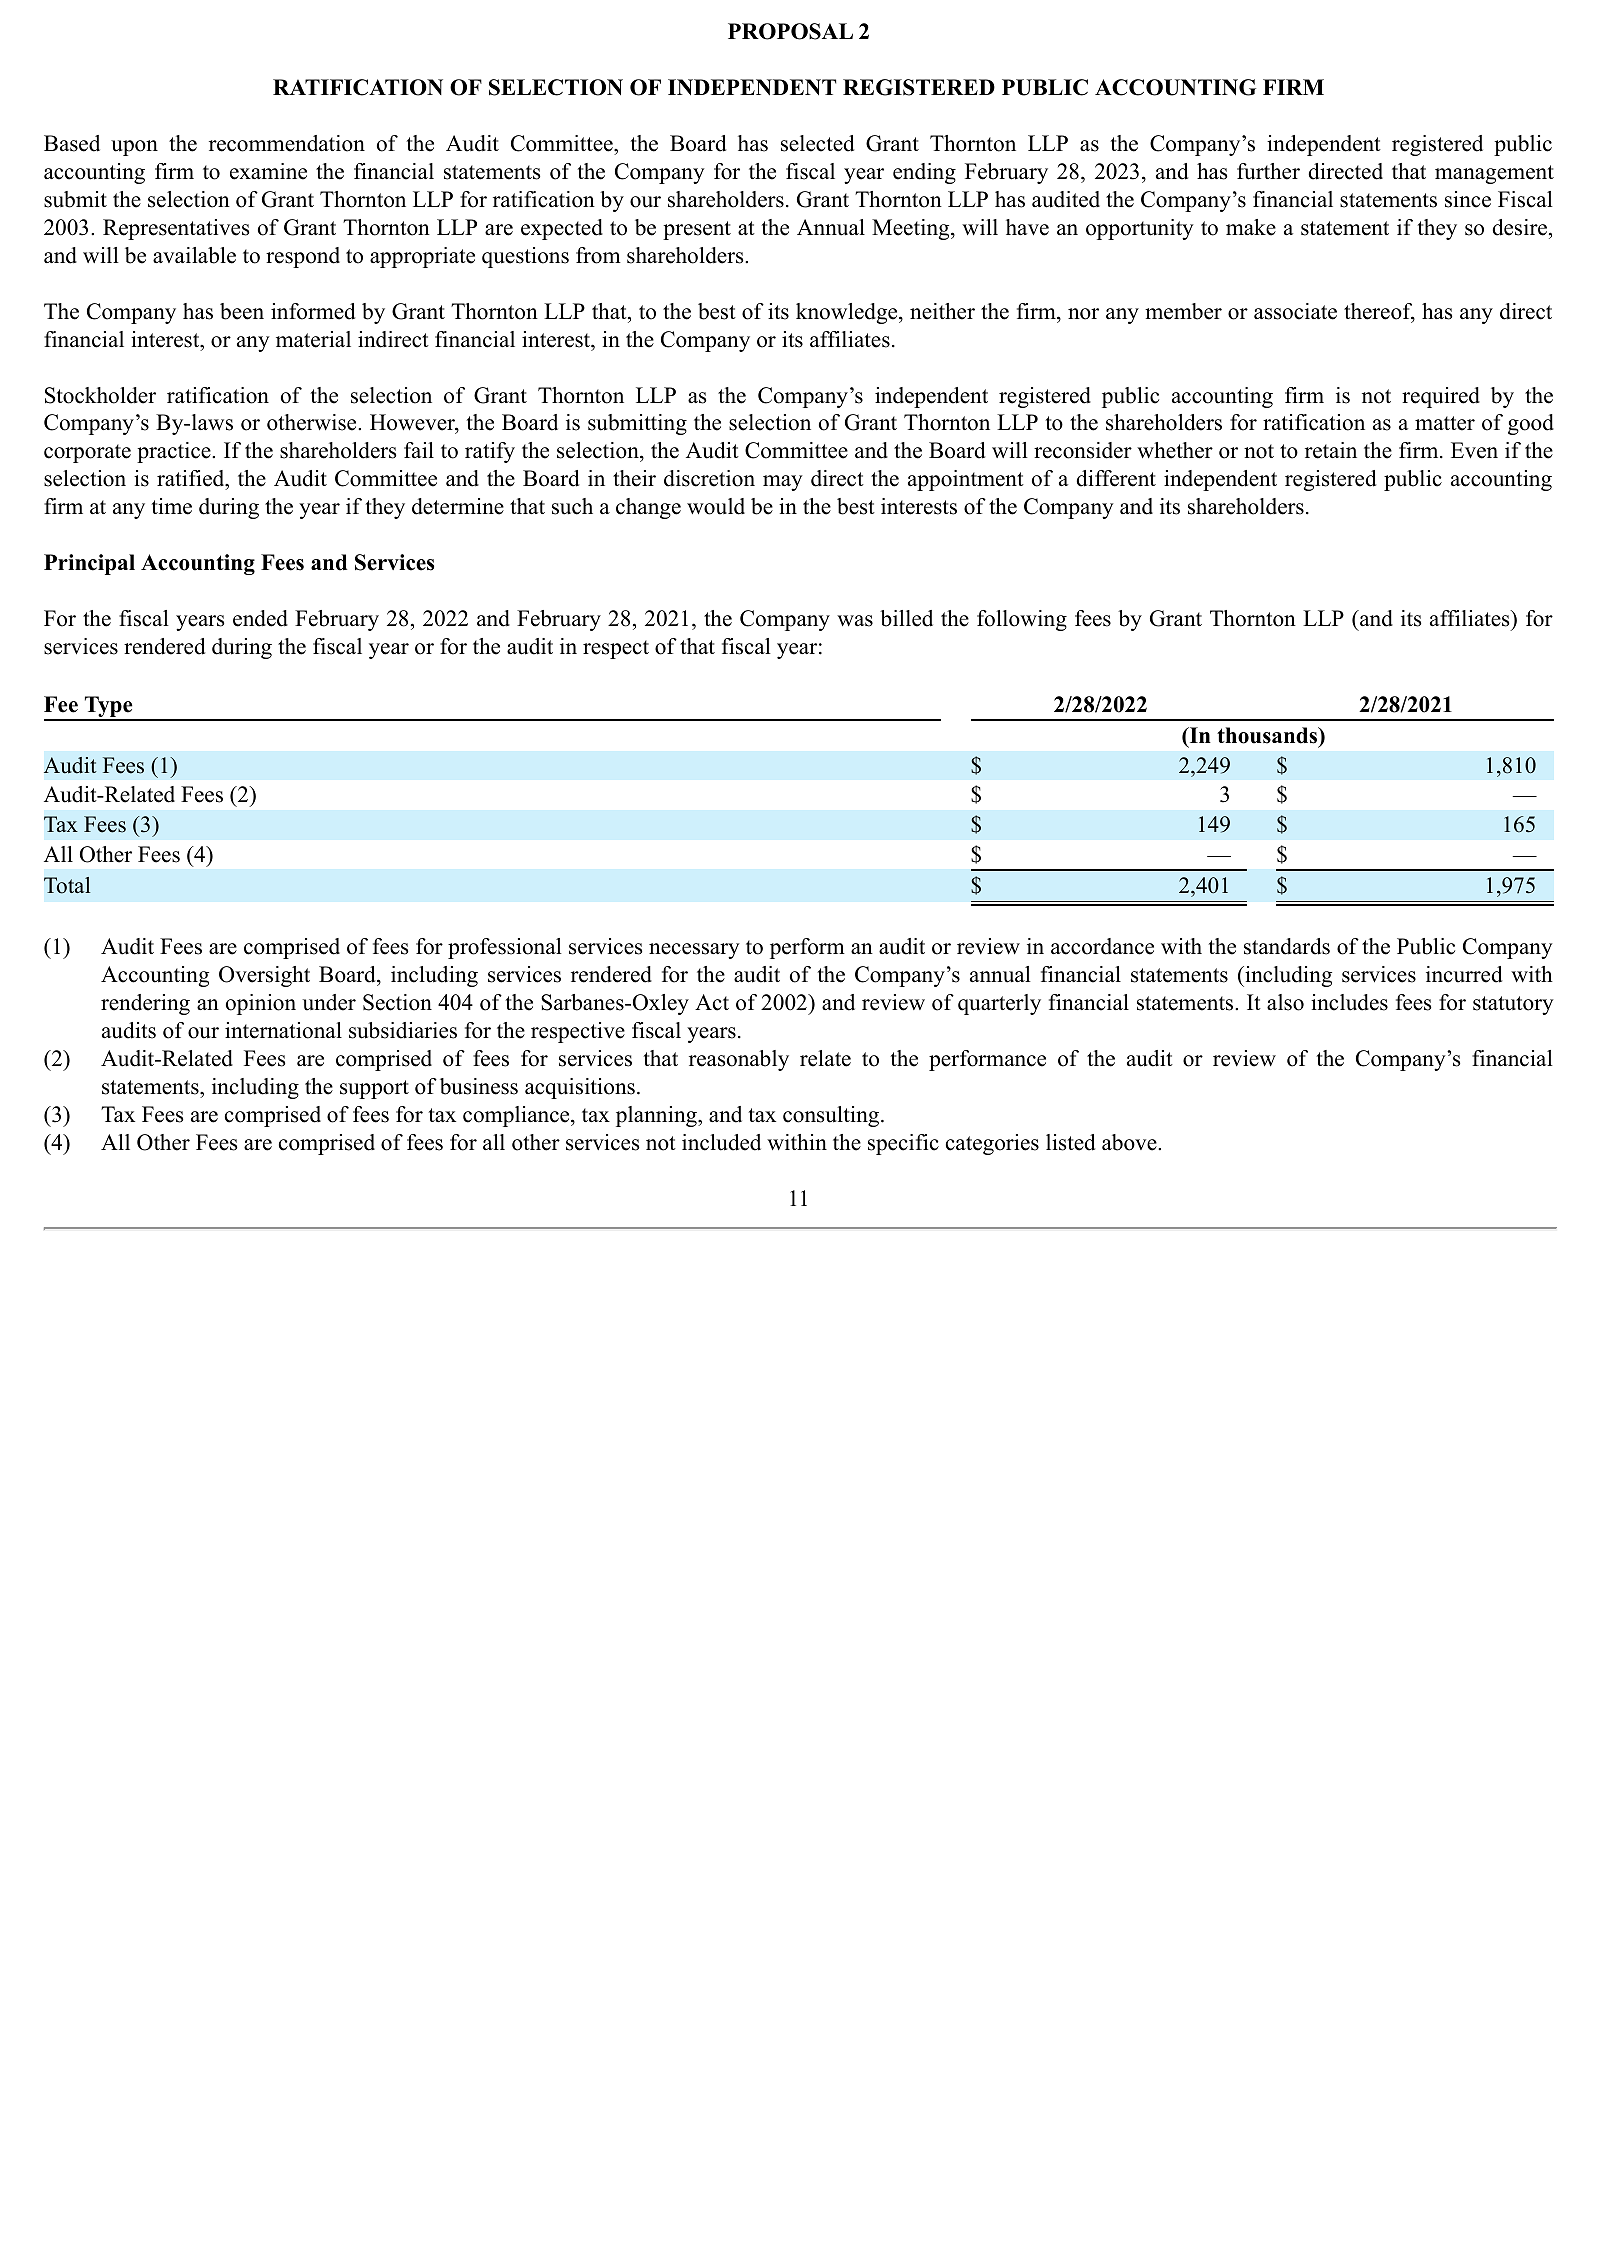  What do you see at coordinates (1268, 736) in the screenshot?
I see `thousands` at bounding box center [1268, 736].
